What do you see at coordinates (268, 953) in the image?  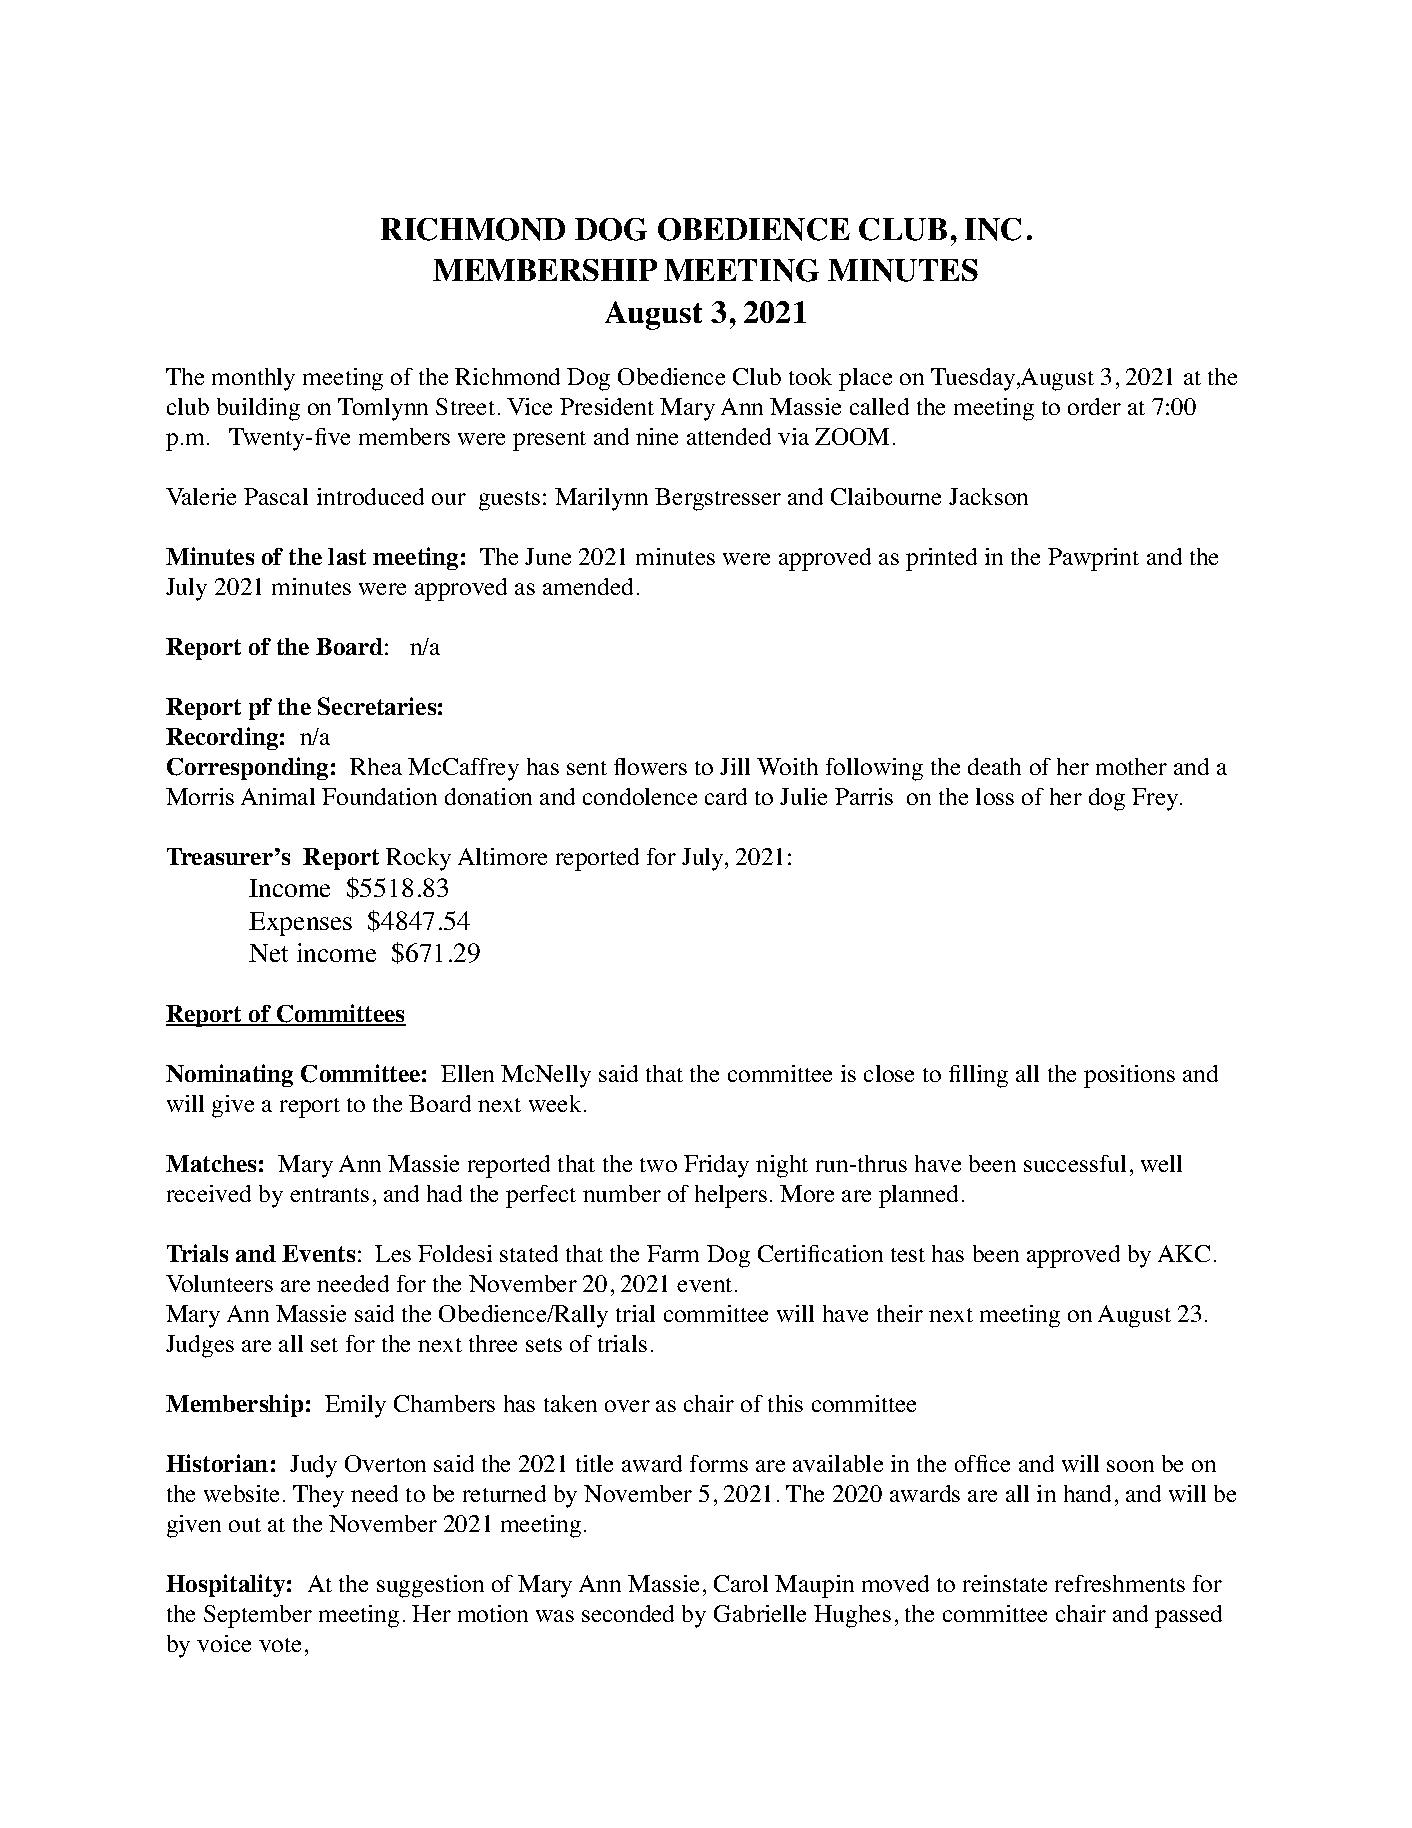 I see `Net` at bounding box center [268, 953].
